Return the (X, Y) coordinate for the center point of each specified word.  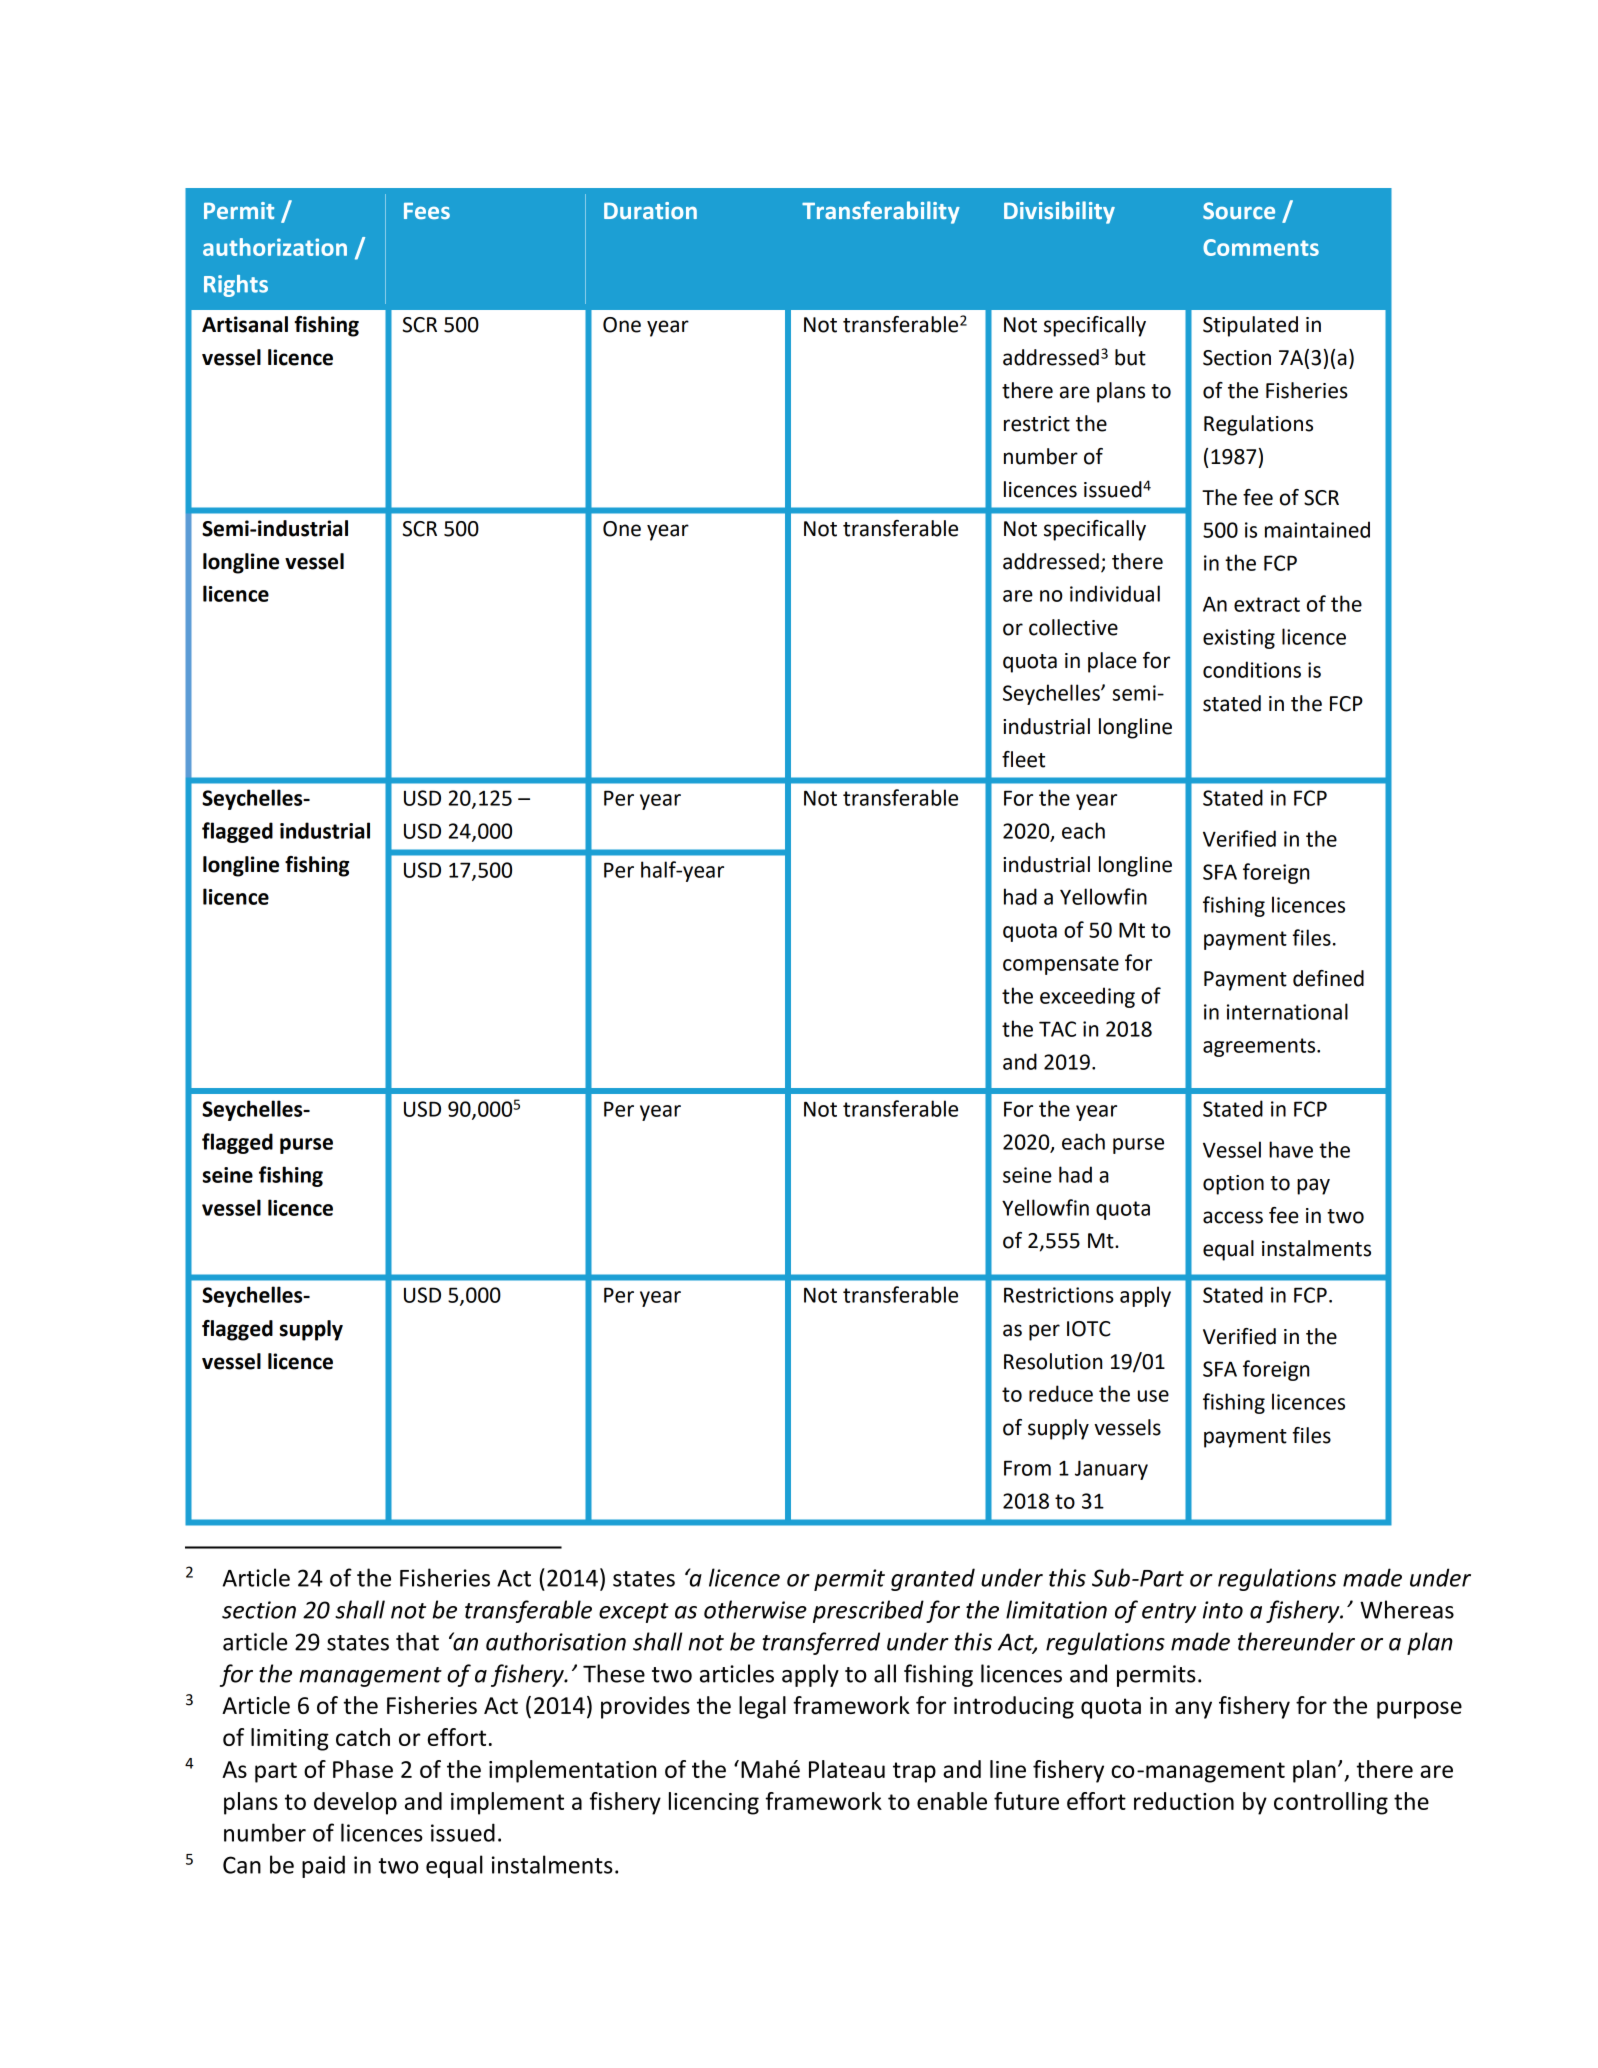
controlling (1331, 1803)
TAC (1057, 1029)
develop (355, 1803)
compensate (1061, 965)
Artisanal (245, 324)
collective (1073, 627)
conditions (1252, 669)
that (417, 1641)
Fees (427, 211)
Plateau (847, 1769)
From (1027, 1468)
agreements (1260, 1047)
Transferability (881, 212)
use (1153, 1396)
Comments (1261, 247)
